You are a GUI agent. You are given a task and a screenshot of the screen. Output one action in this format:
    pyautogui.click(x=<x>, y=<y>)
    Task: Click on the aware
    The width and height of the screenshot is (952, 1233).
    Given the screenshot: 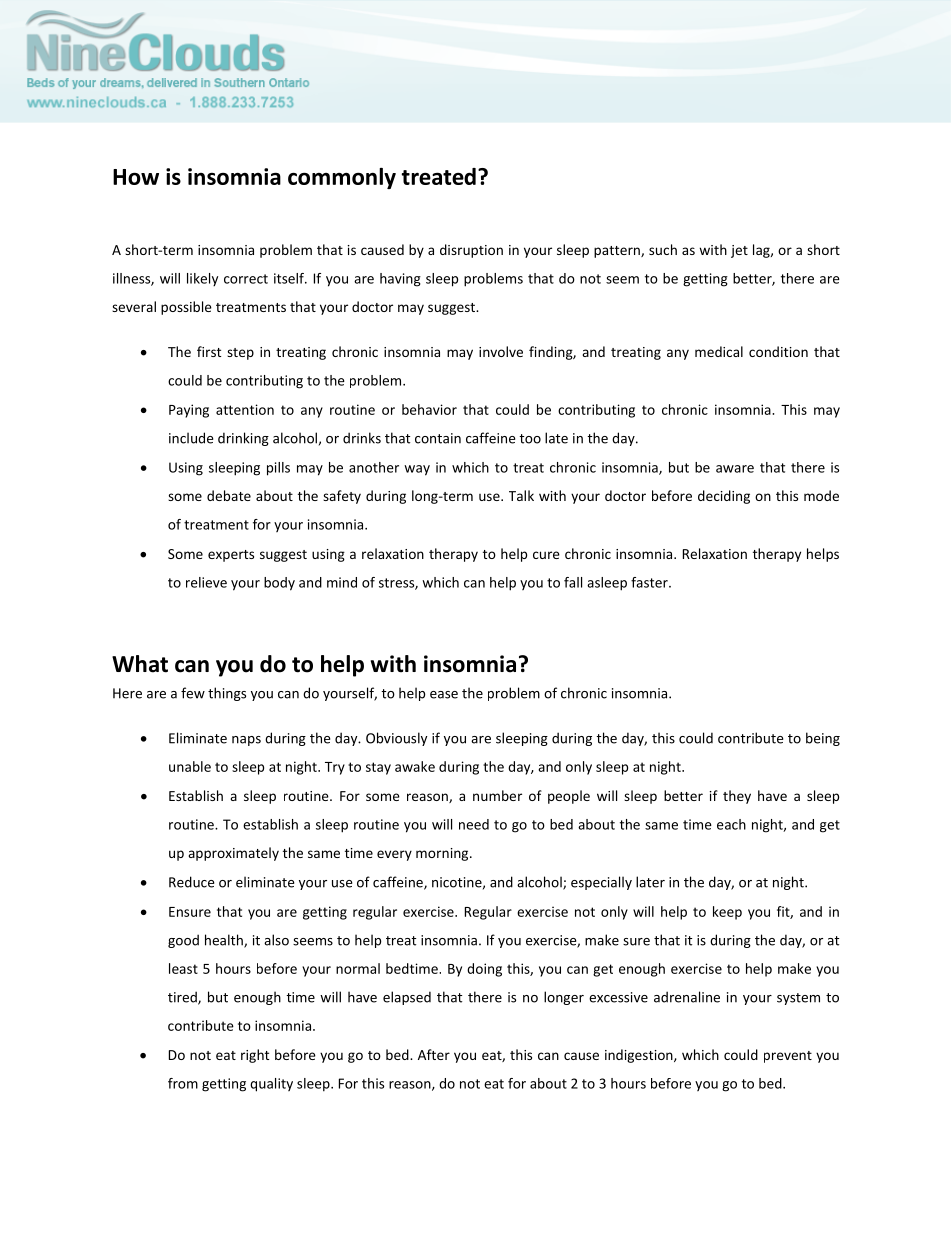 What is the action you would take?
    pyautogui.click(x=735, y=469)
